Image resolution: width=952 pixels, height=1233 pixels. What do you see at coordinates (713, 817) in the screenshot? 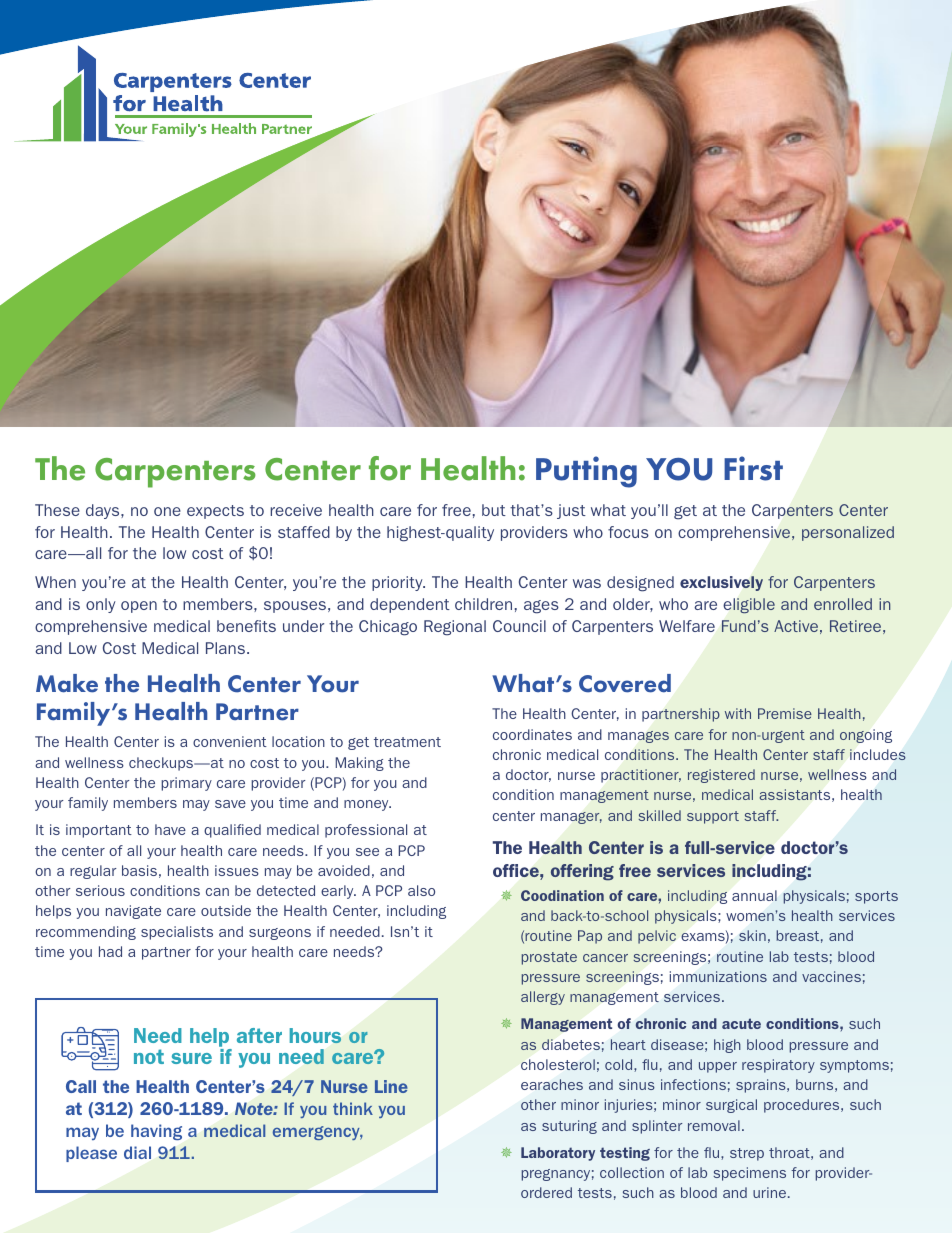
I see `support` at bounding box center [713, 817].
